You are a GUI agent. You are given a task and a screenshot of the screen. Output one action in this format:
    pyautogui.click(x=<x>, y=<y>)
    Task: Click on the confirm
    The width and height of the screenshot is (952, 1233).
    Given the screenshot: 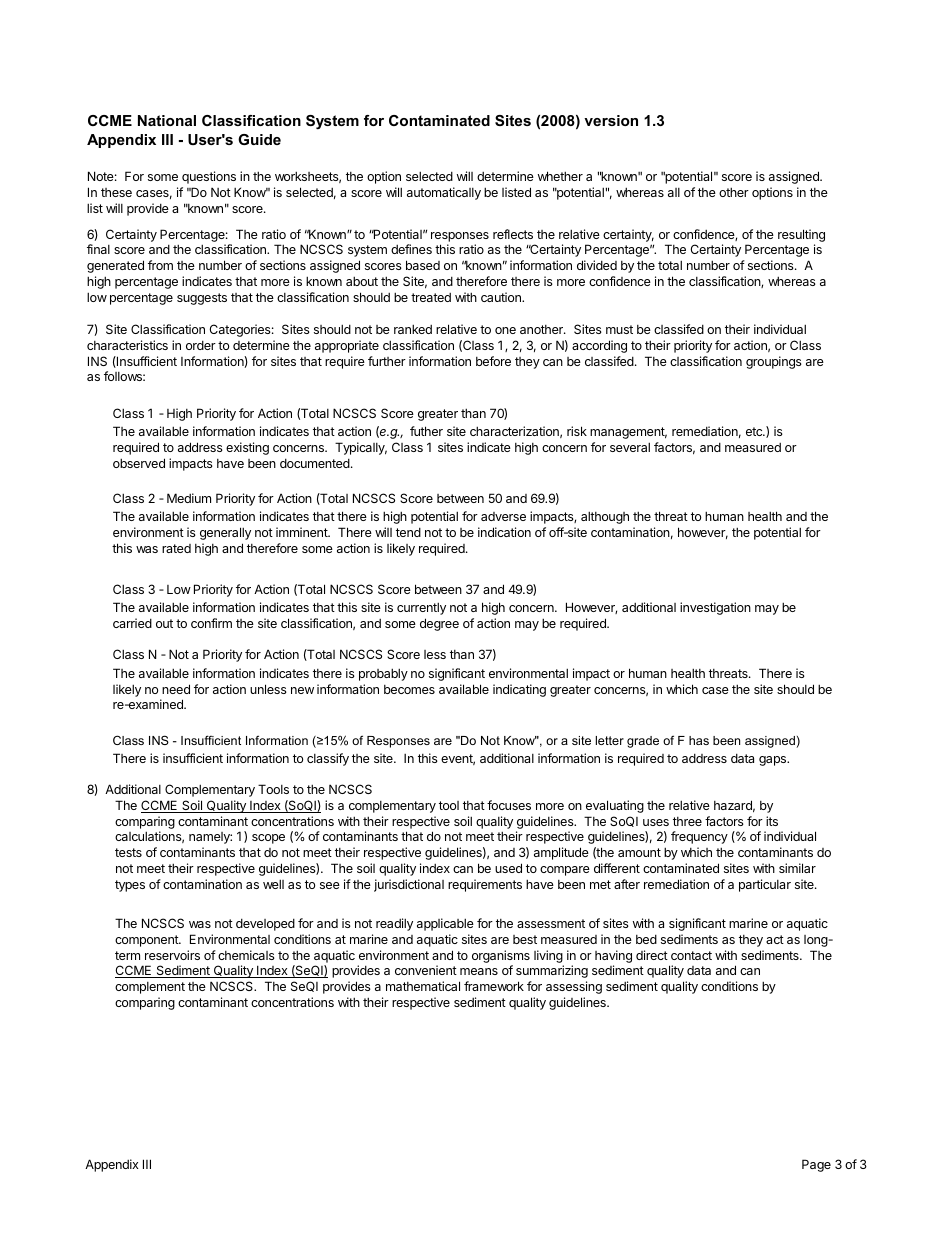 What is the action you would take?
    pyautogui.click(x=211, y=623)
